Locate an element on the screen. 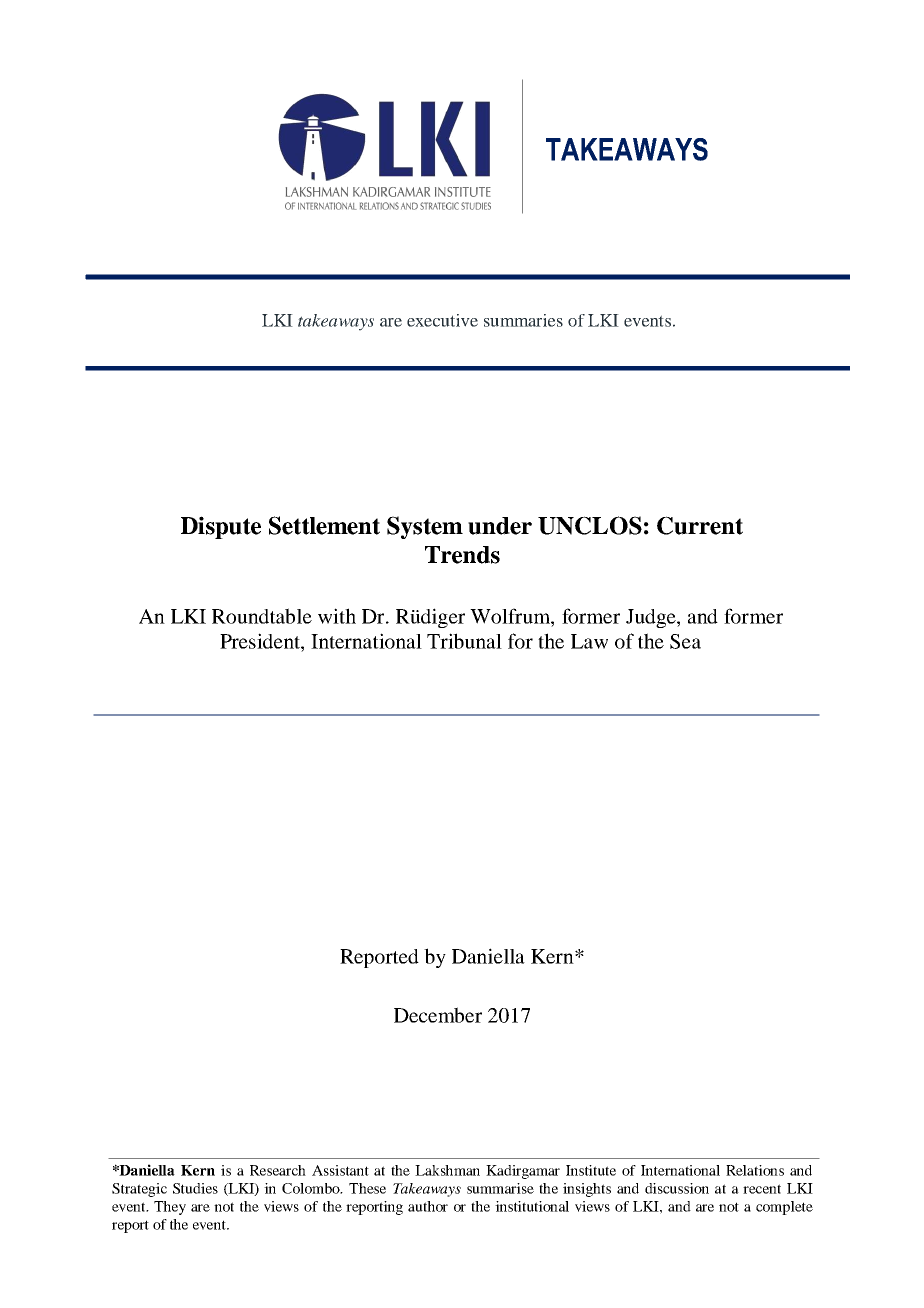 This screenshot has width=924, height=1308. summarise is located at coordinates (500, 1188).
